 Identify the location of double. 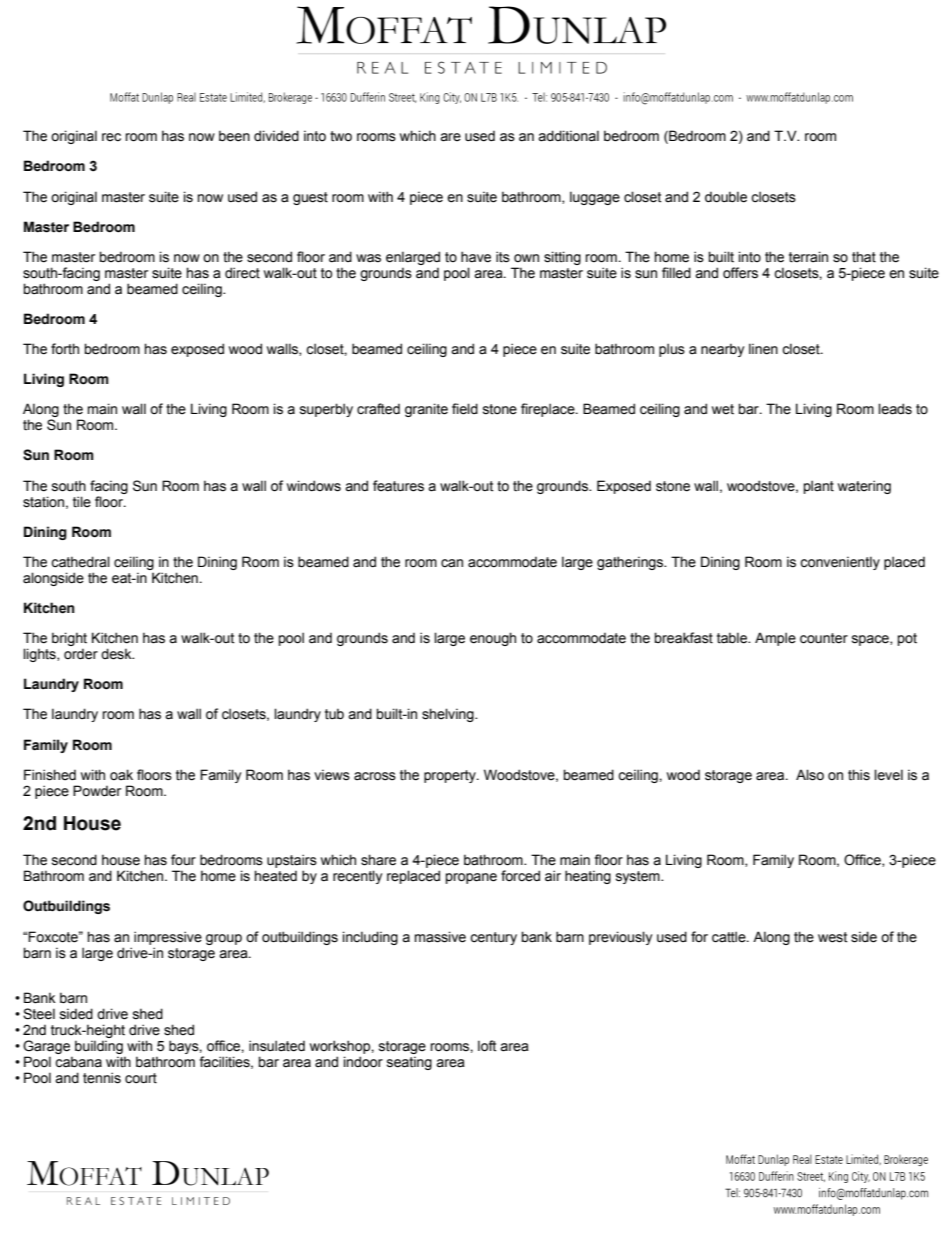
(726, 197).
